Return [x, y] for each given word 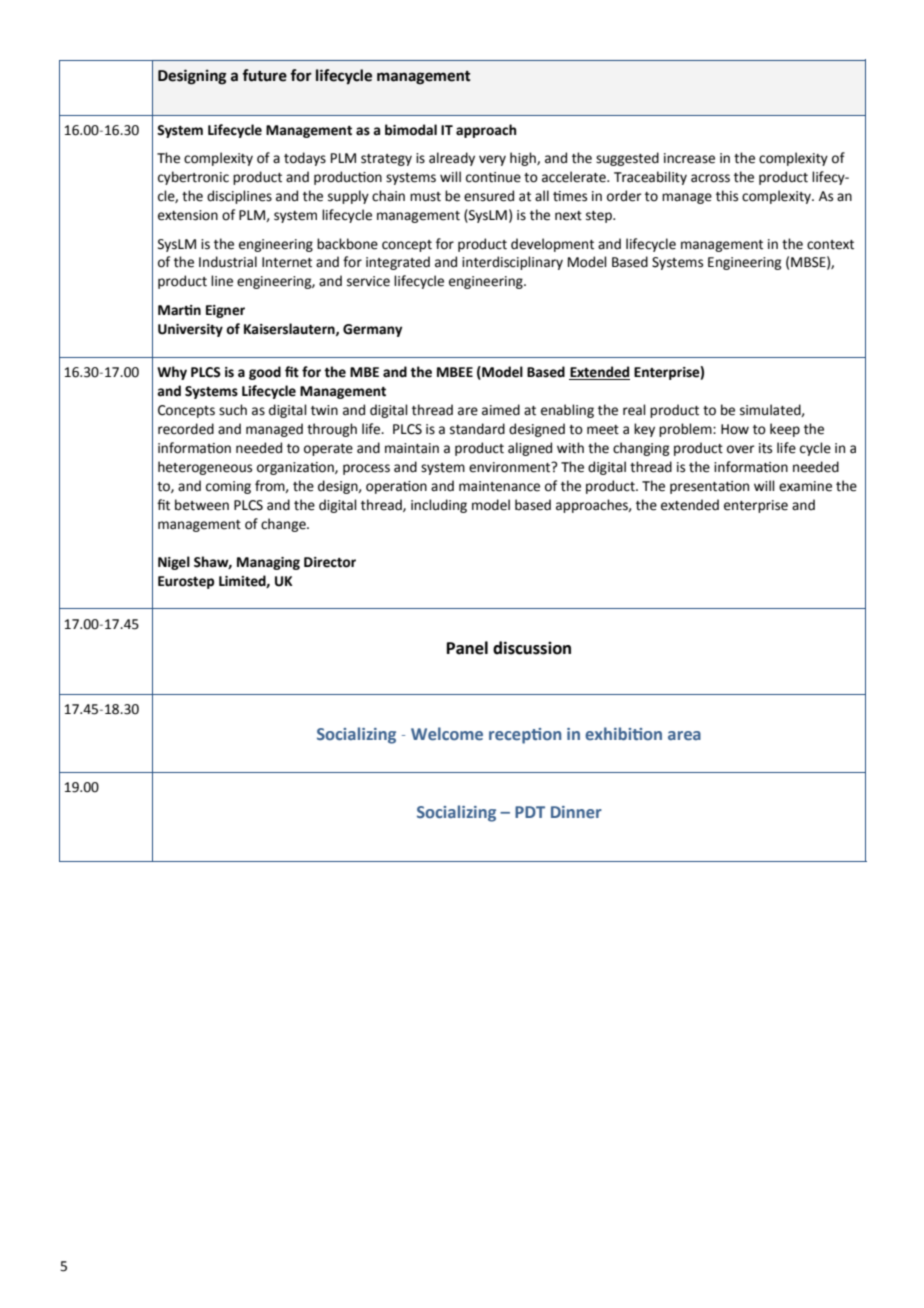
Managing [268, 563]
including [439, 506]
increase [689, 158]
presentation [709, 487]
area [684, 735]
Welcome [447, 733]
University [190, 330]
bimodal [411, 130]
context [830, 245]
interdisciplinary [512, 263]
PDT [530, 812]
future [264, 75]
